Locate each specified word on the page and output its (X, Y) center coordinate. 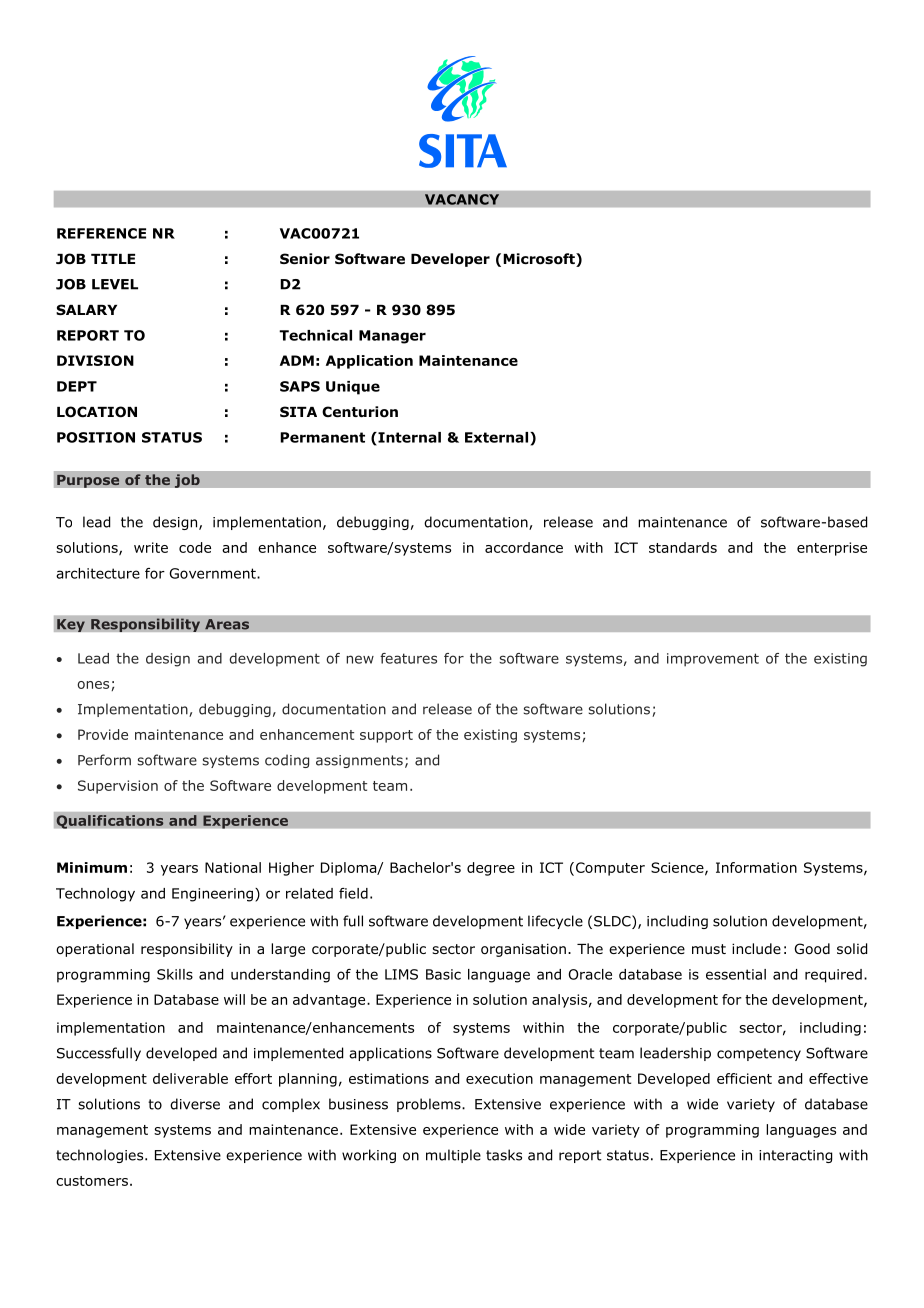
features (408, 658)
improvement (713, 660)
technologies (101, 1156)
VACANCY (462, 199)
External (496, 437)
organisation (523, 950)
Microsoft (540, 260)
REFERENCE (101, 233)
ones (95, 686)
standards (683, 547)
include (756, 948)
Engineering (212, 895)
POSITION (96, 437)
